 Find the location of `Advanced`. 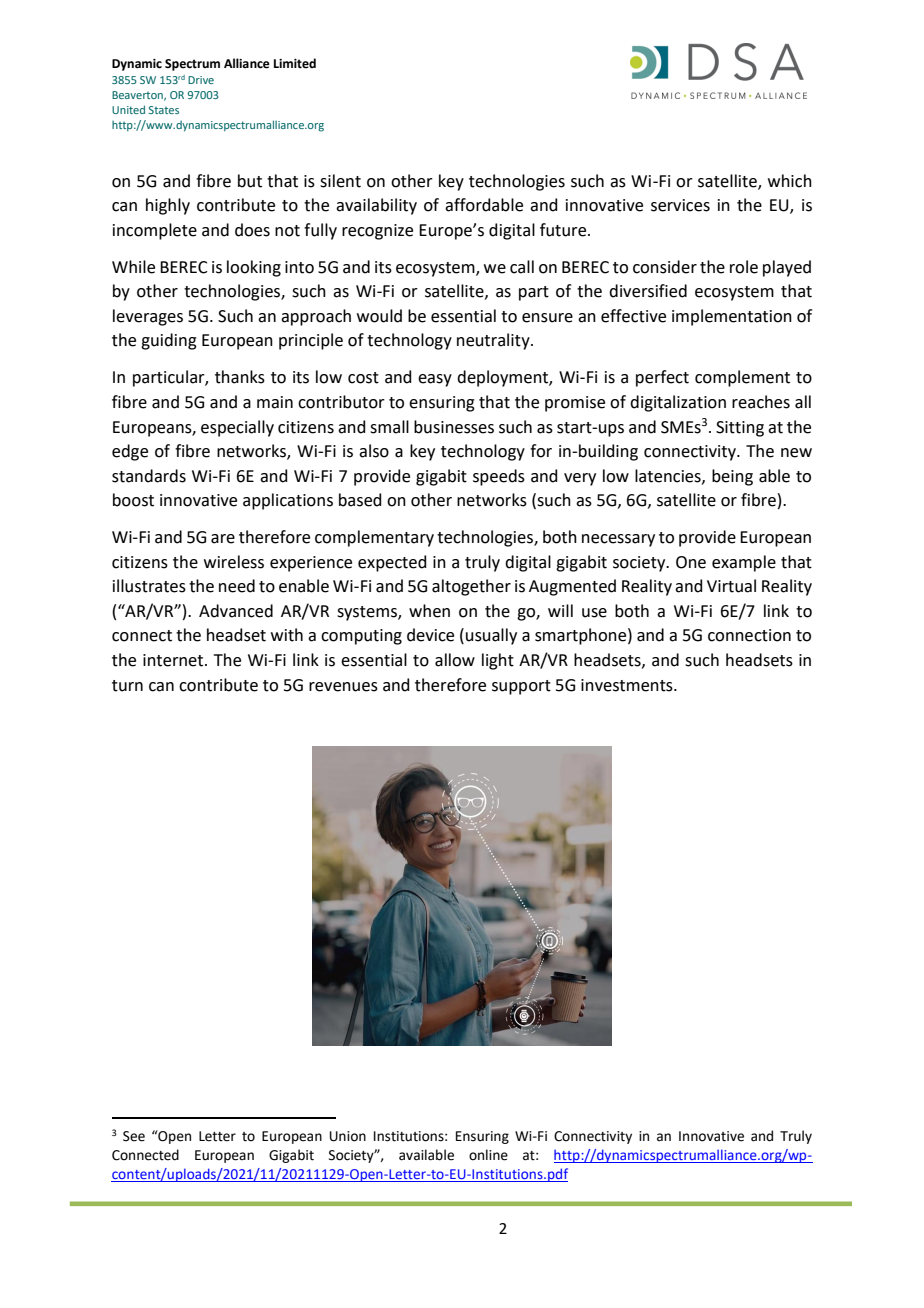

Advanced is located at coordinates (236, 611).
